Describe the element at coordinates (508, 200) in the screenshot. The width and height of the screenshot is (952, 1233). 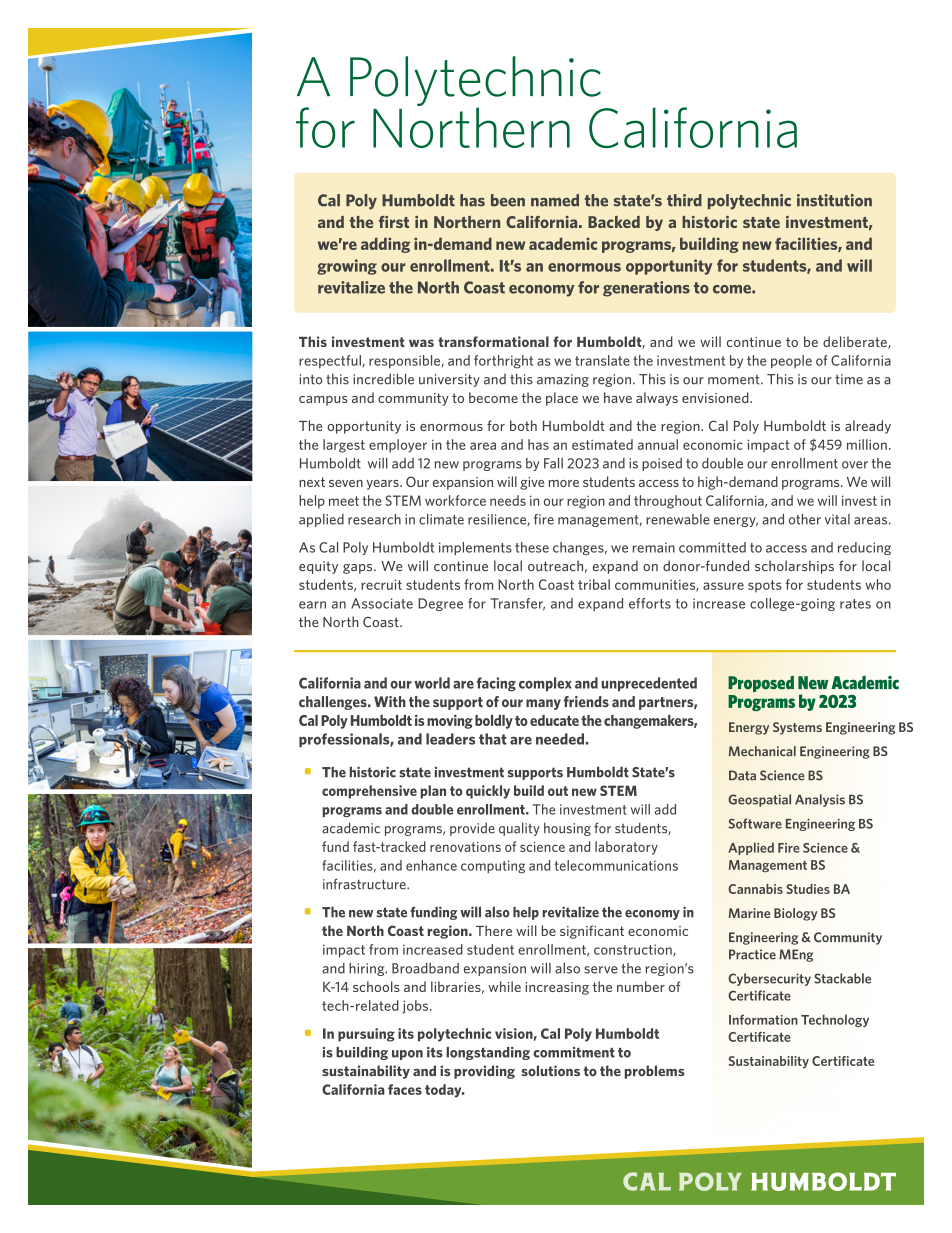
I see `been` at that location.
